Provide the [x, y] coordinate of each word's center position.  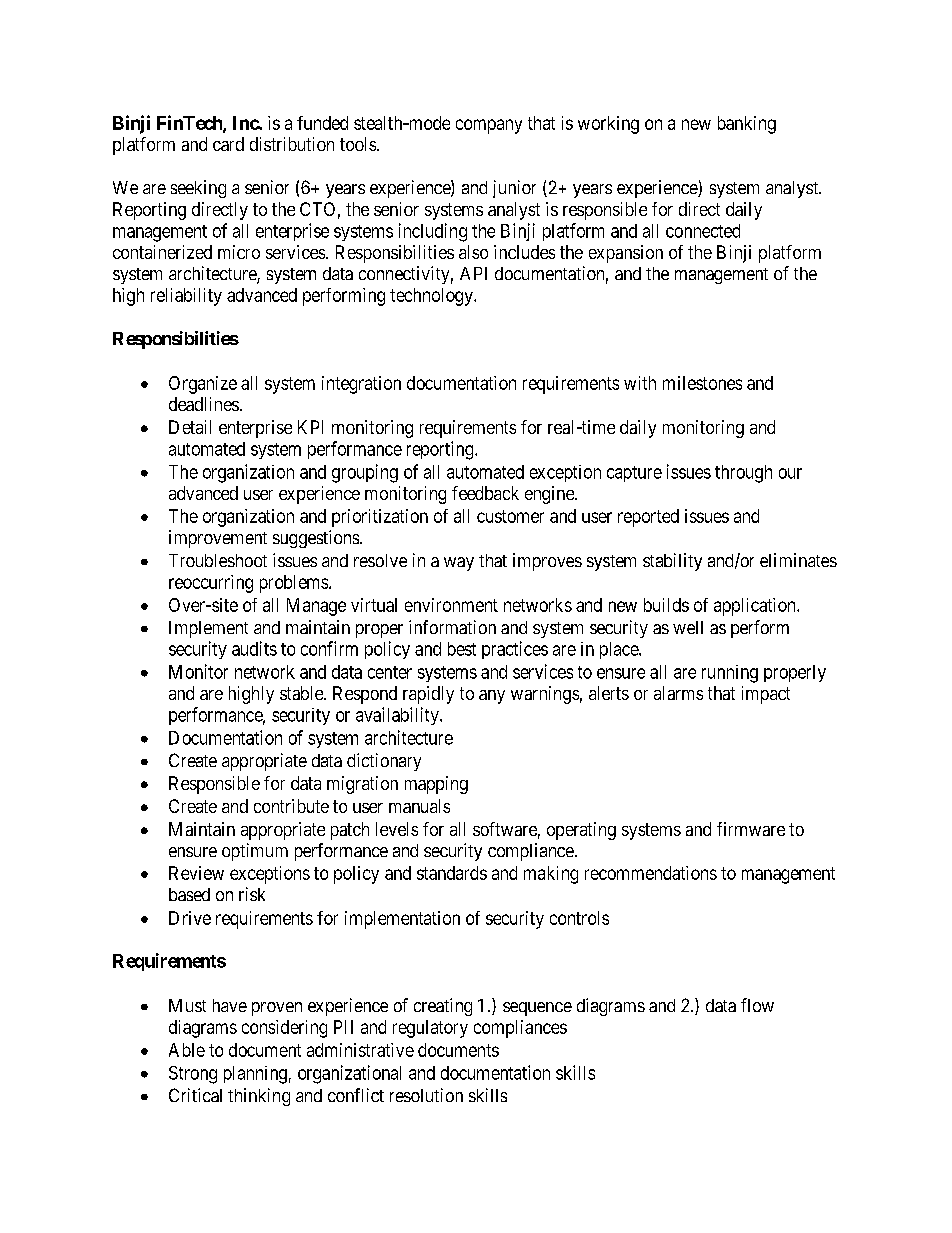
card [228, 144]
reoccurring [211, 584]
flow [757, 1005]
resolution [426, 1095]
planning [255, 1075]
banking [747, 125]
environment [451, 605]
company [489, 126]
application [756, 607]
